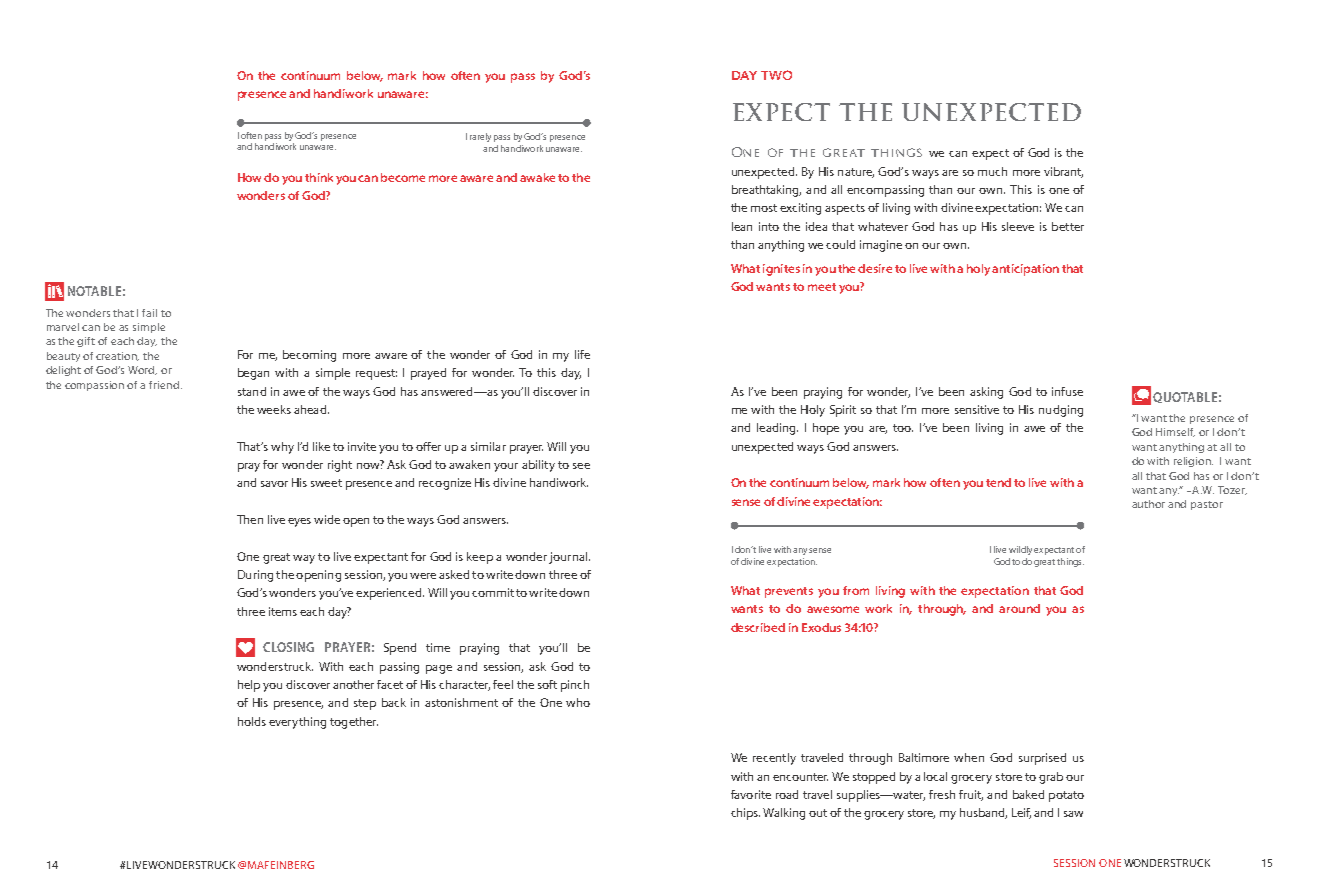 The height and width of the page is (896, 1321). I want to click on TWO, so click(776, 75).
